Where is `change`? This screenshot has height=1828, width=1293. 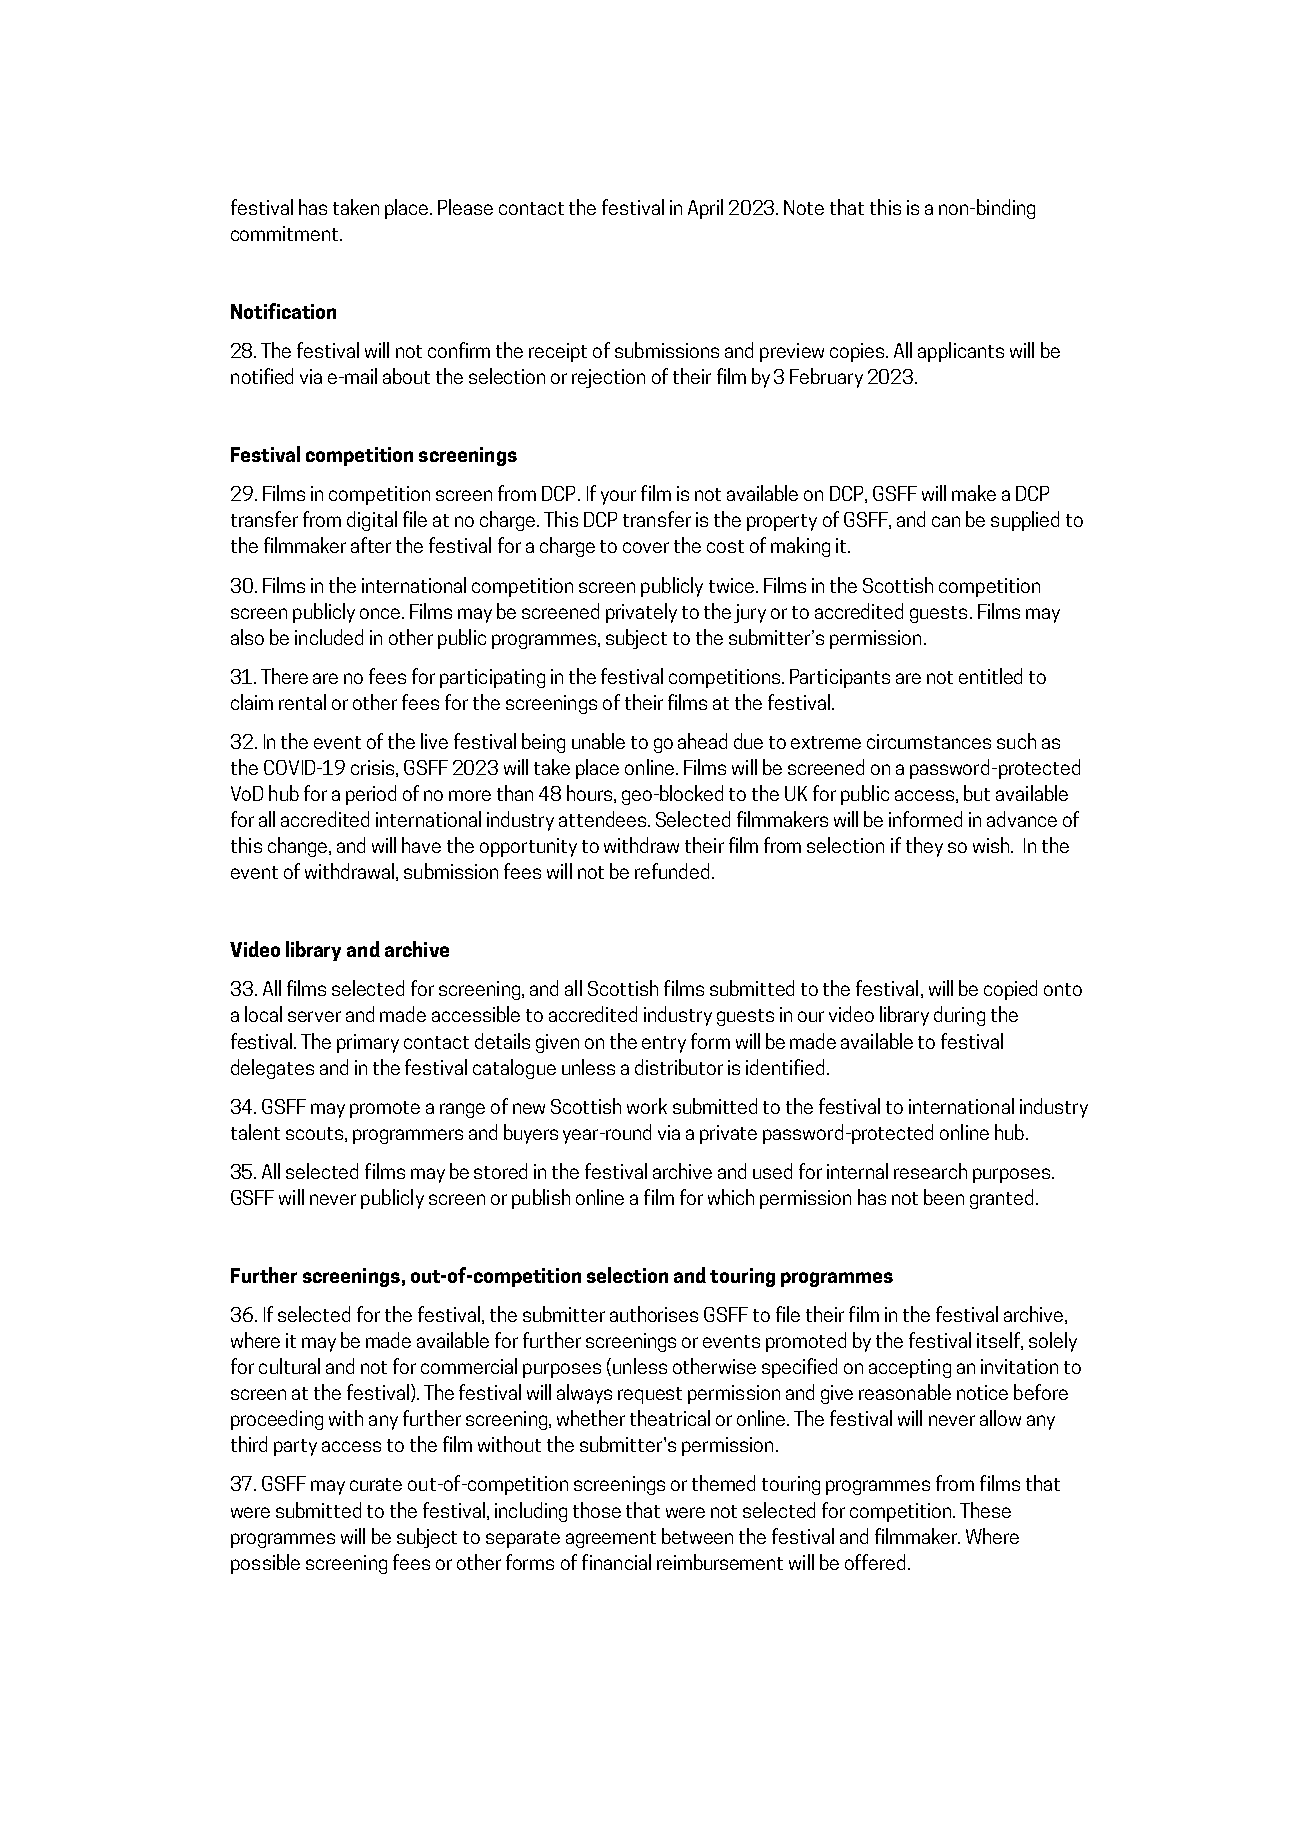 change is located at coordinates (299, 847).
